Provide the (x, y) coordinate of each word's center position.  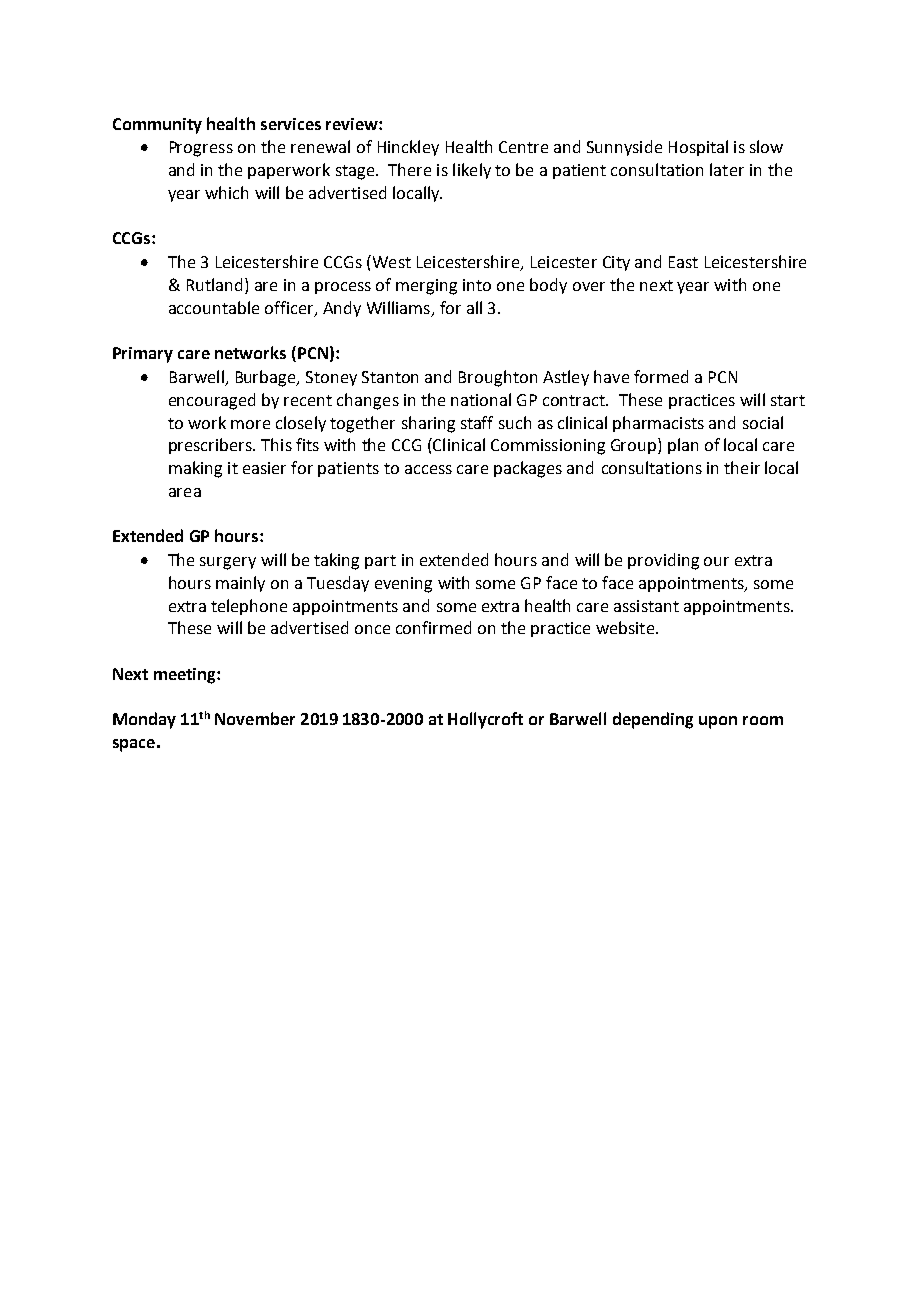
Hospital (698, 148)
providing (663, 561)
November (255, 718)
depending (653, 720)
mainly (240, 584)
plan (683, 446)
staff (477, 422)
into (477, 285)
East (683, 262)
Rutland (214, 284)
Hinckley (408, 148)
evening (403, 585)
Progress (201, 149)
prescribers (211, 446)
